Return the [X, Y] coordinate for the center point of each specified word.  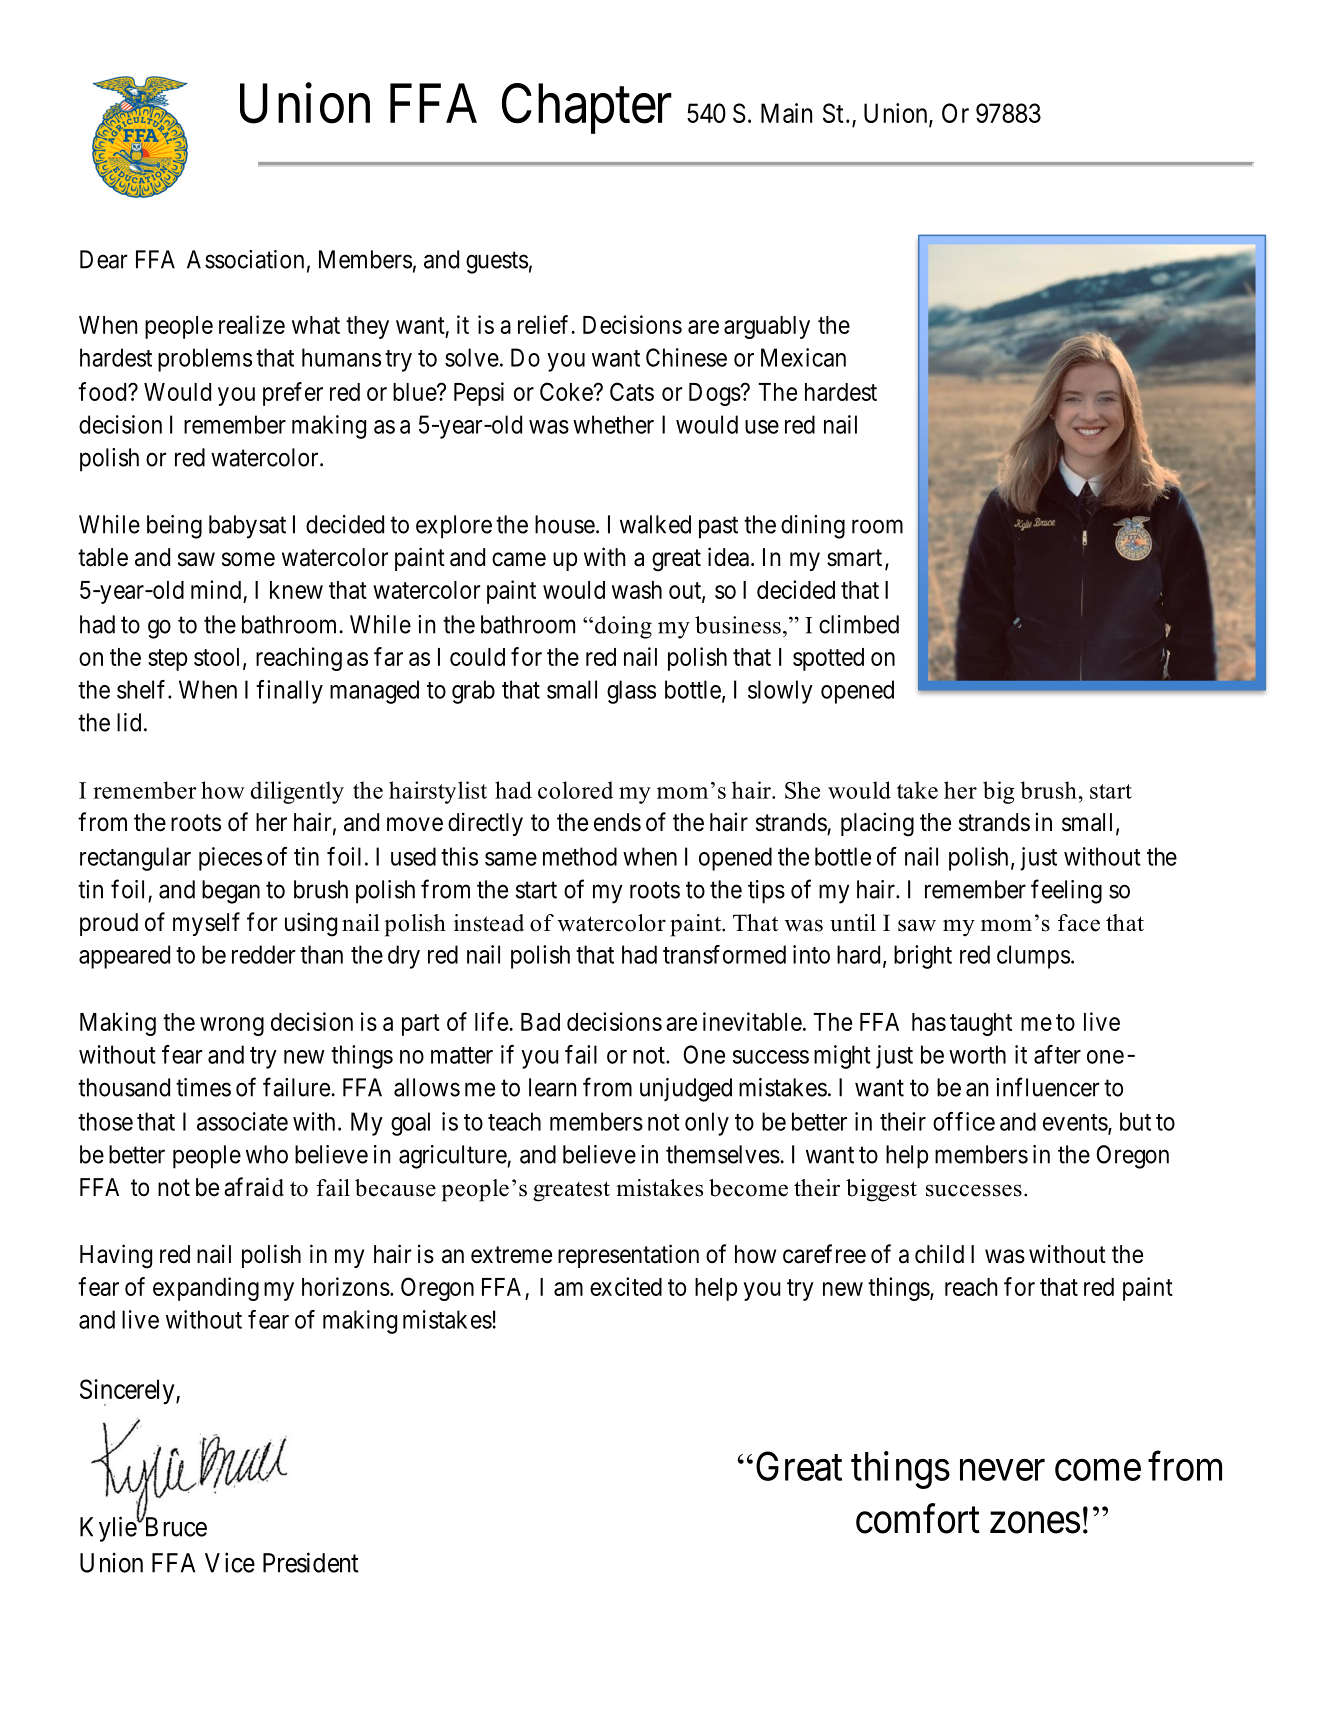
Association [245, 259]
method [580, 856]
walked [655, 524]
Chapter [587, 108]
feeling [1066, 891]
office [964, 1121]
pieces [230, 859]
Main [786, 113]
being [174, 527]
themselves [723, 1154]
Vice [230, 1562]
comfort [918, 1519]
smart [854, 558]
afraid [254, 1187]
